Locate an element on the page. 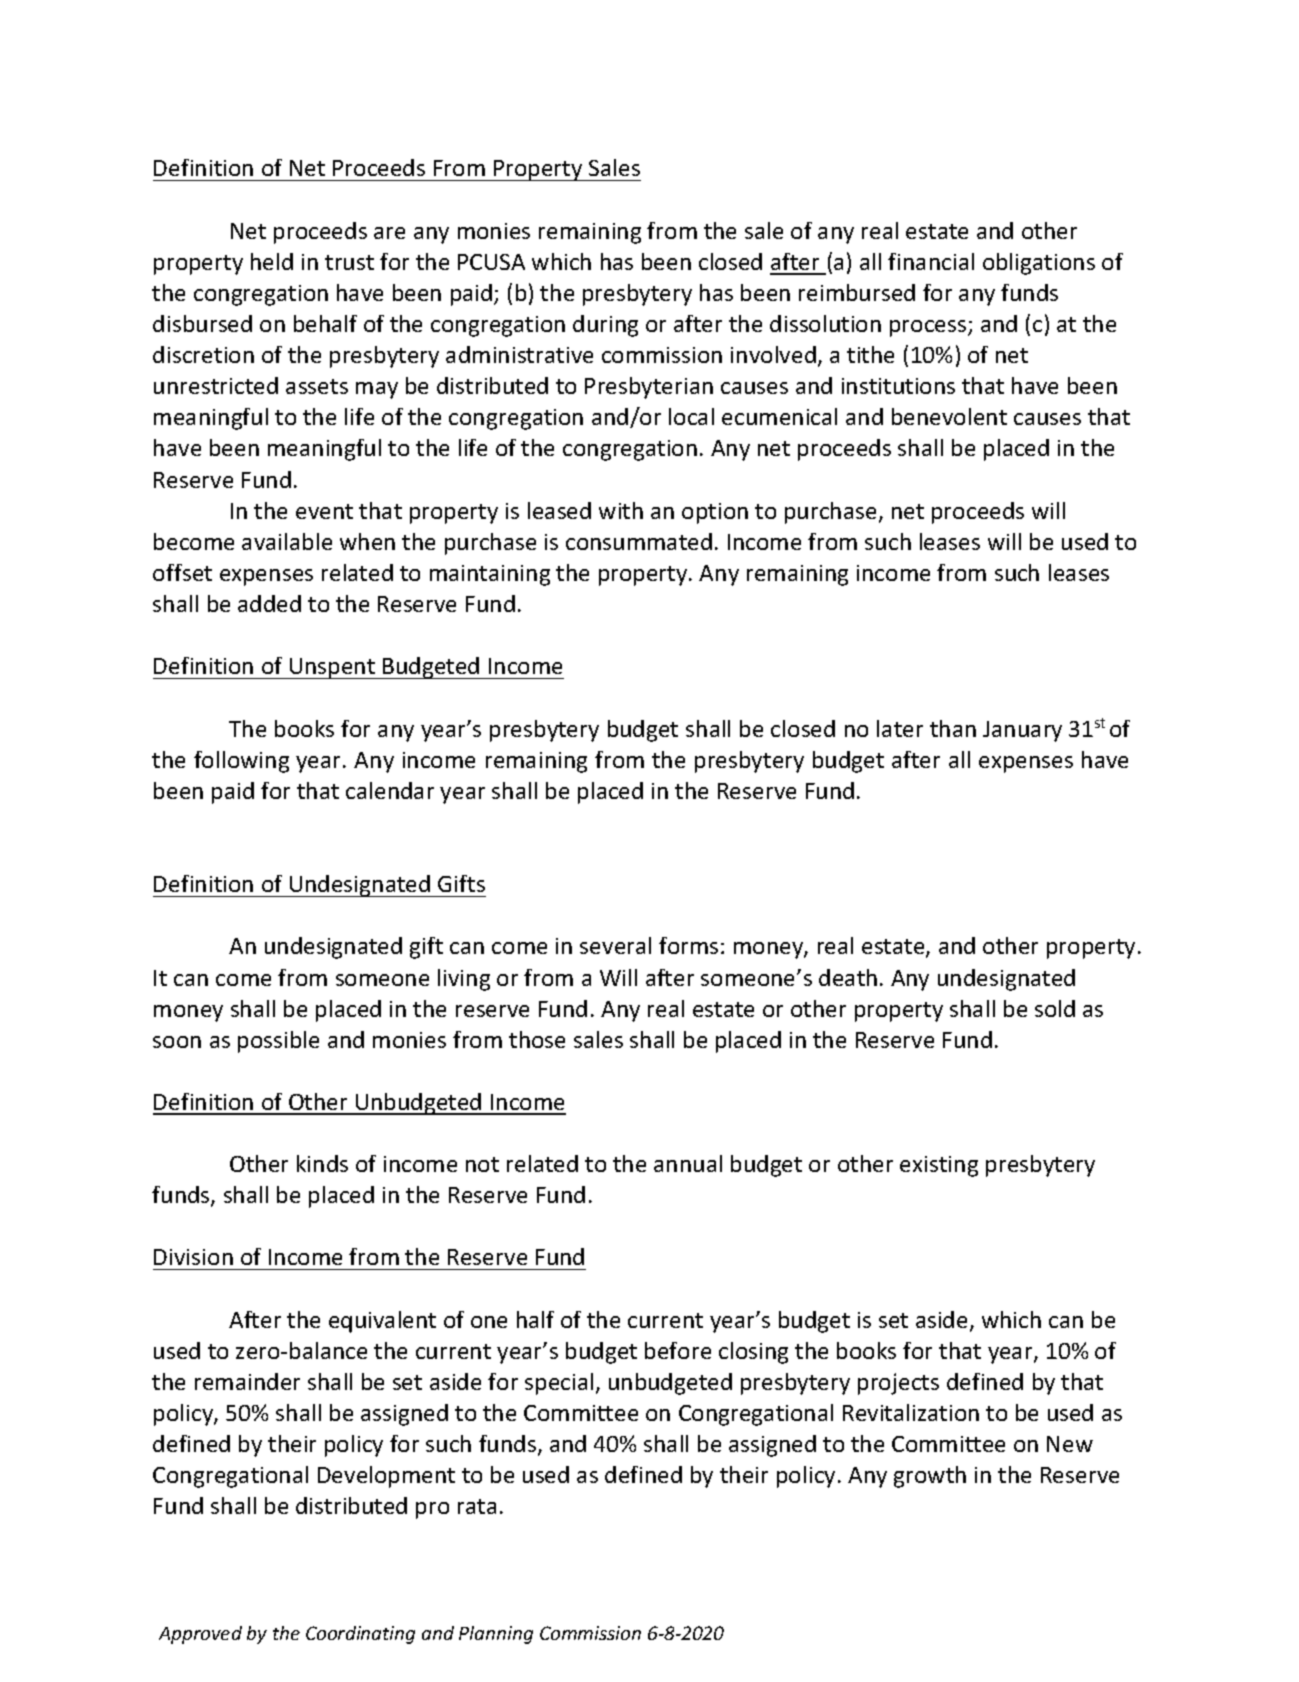 The image size is (1299, 1682). before is located at coordinates (678, 1350).
